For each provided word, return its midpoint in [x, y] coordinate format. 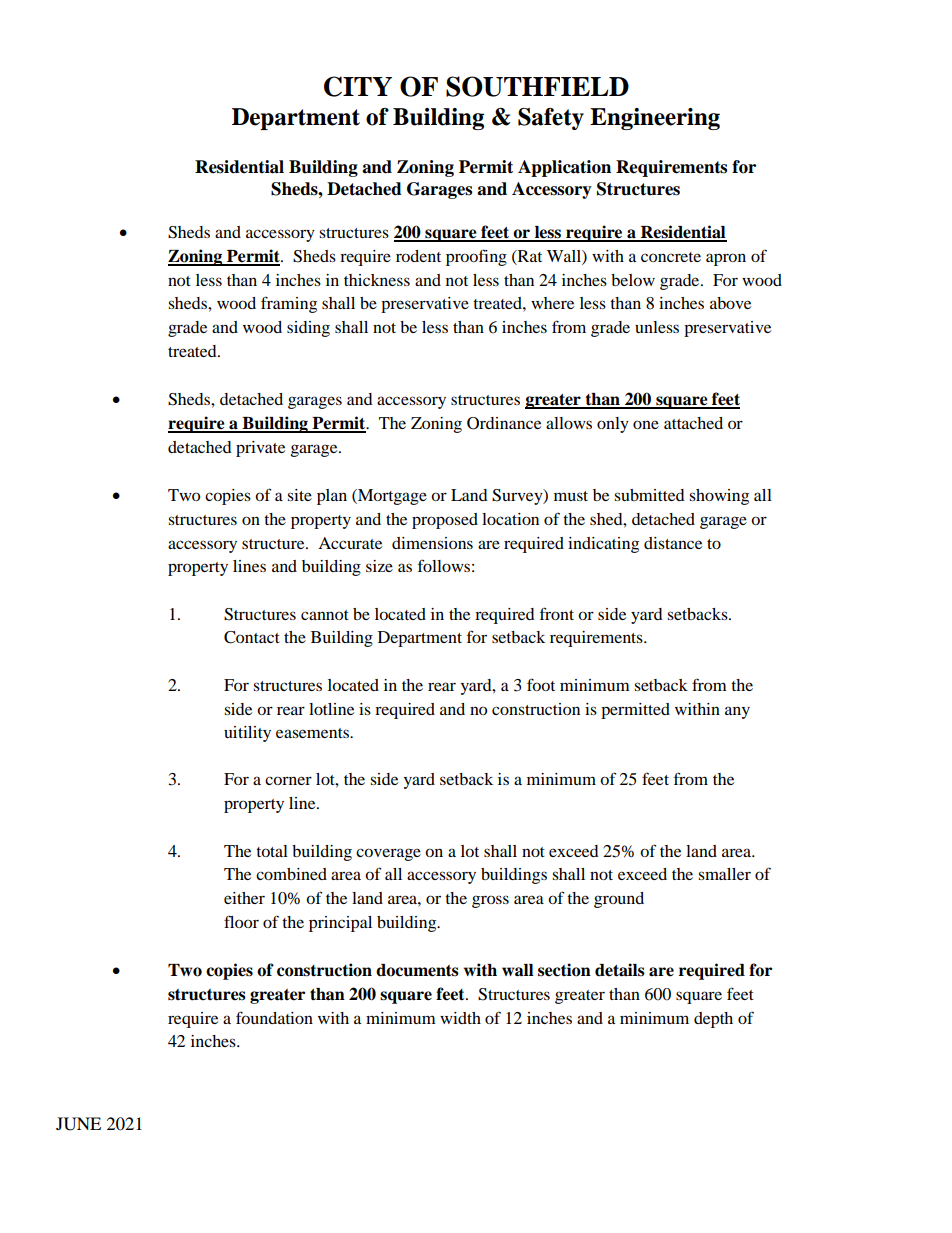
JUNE [78, 1124]
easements [313, 733]
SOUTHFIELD [537, 86]
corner [288, 780]
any [737, 712]
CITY [358, 86]
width [460, 1018]
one [646, 424]
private [260, 449]
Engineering [655, 119]
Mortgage [391, 497]
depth [713, 1020]
